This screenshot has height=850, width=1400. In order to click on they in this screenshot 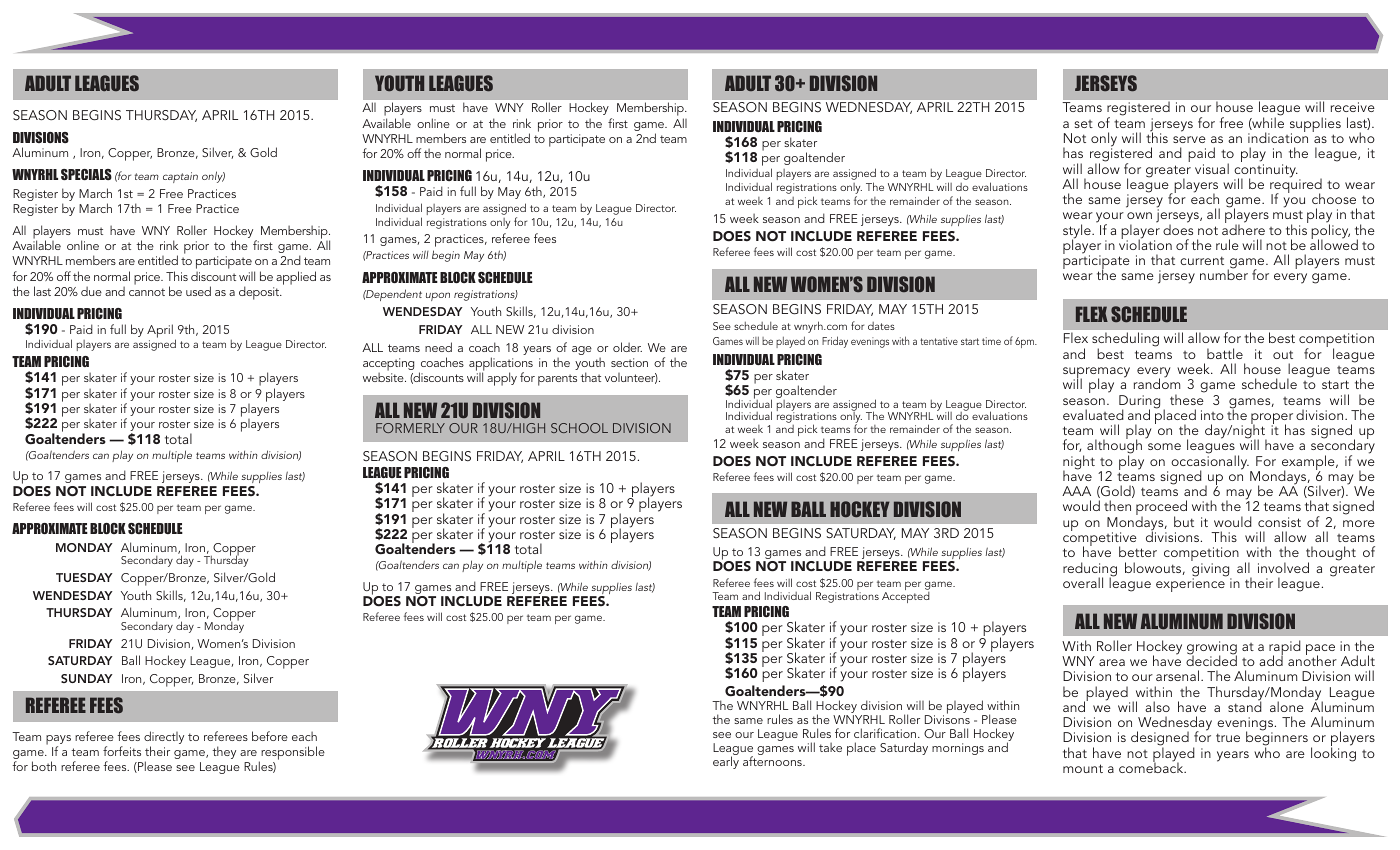, I will do `click(224, 752)`.
